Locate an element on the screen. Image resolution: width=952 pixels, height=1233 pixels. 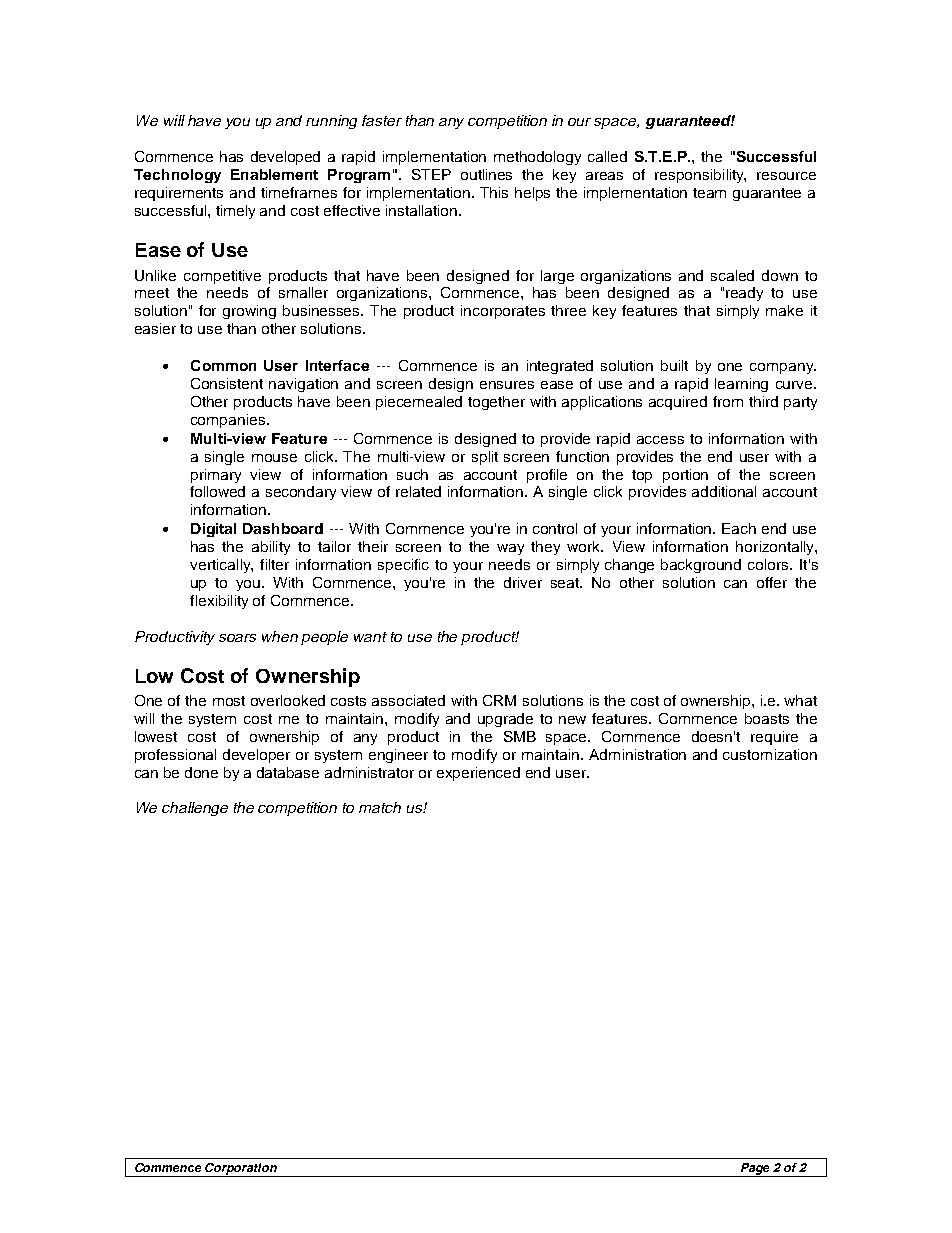
portion is located at coordinates (685, 476).
